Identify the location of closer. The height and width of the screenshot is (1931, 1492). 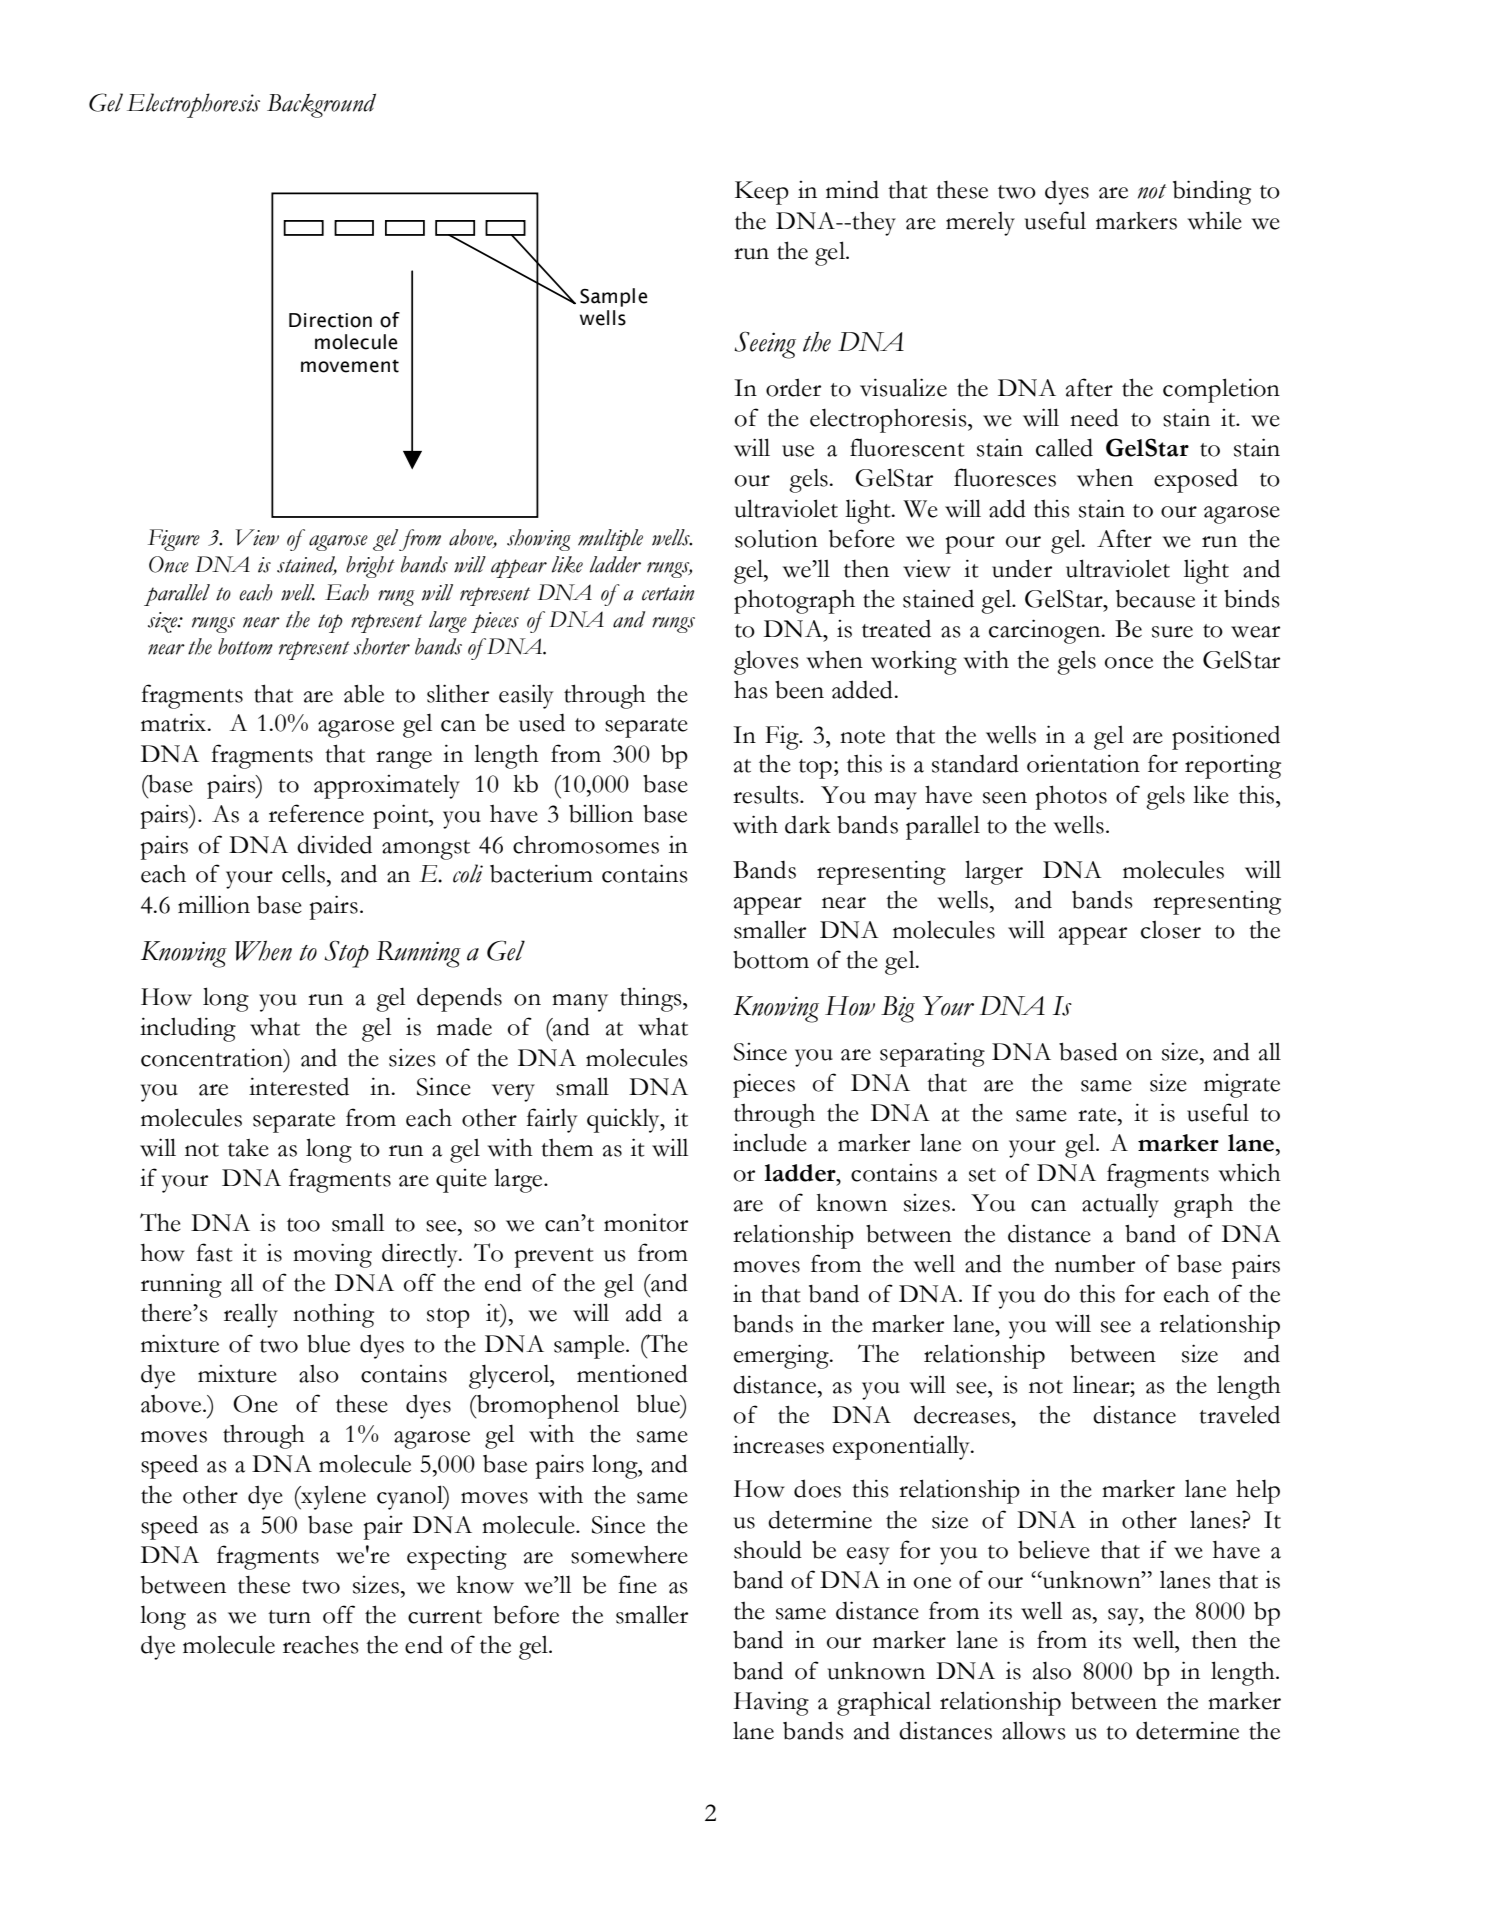
(1171, 930).
